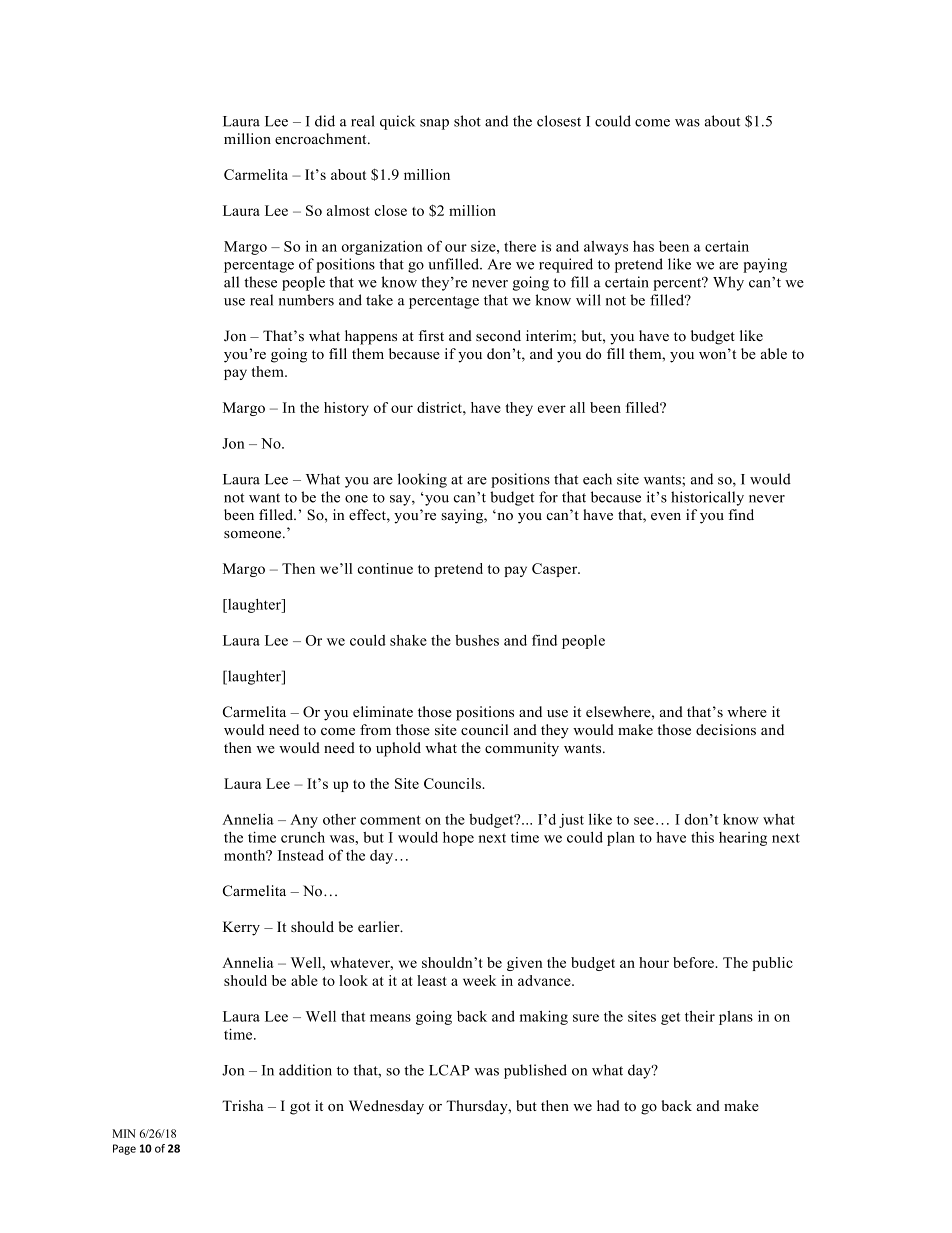  I want to click on snap, so click(434, 124).
